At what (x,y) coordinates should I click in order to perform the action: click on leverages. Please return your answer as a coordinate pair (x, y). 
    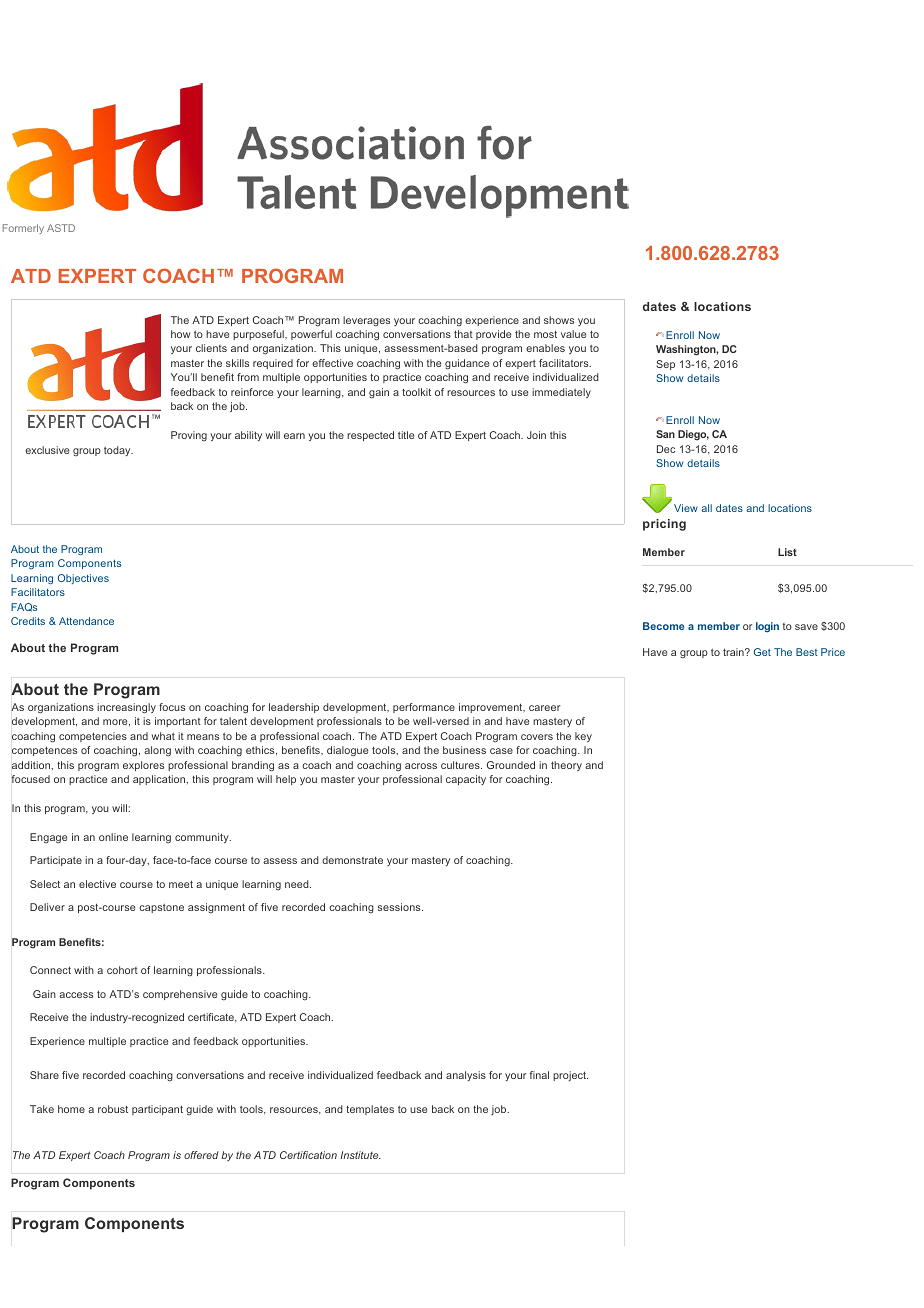
    Looking at the image, I should click on (366, 321).
